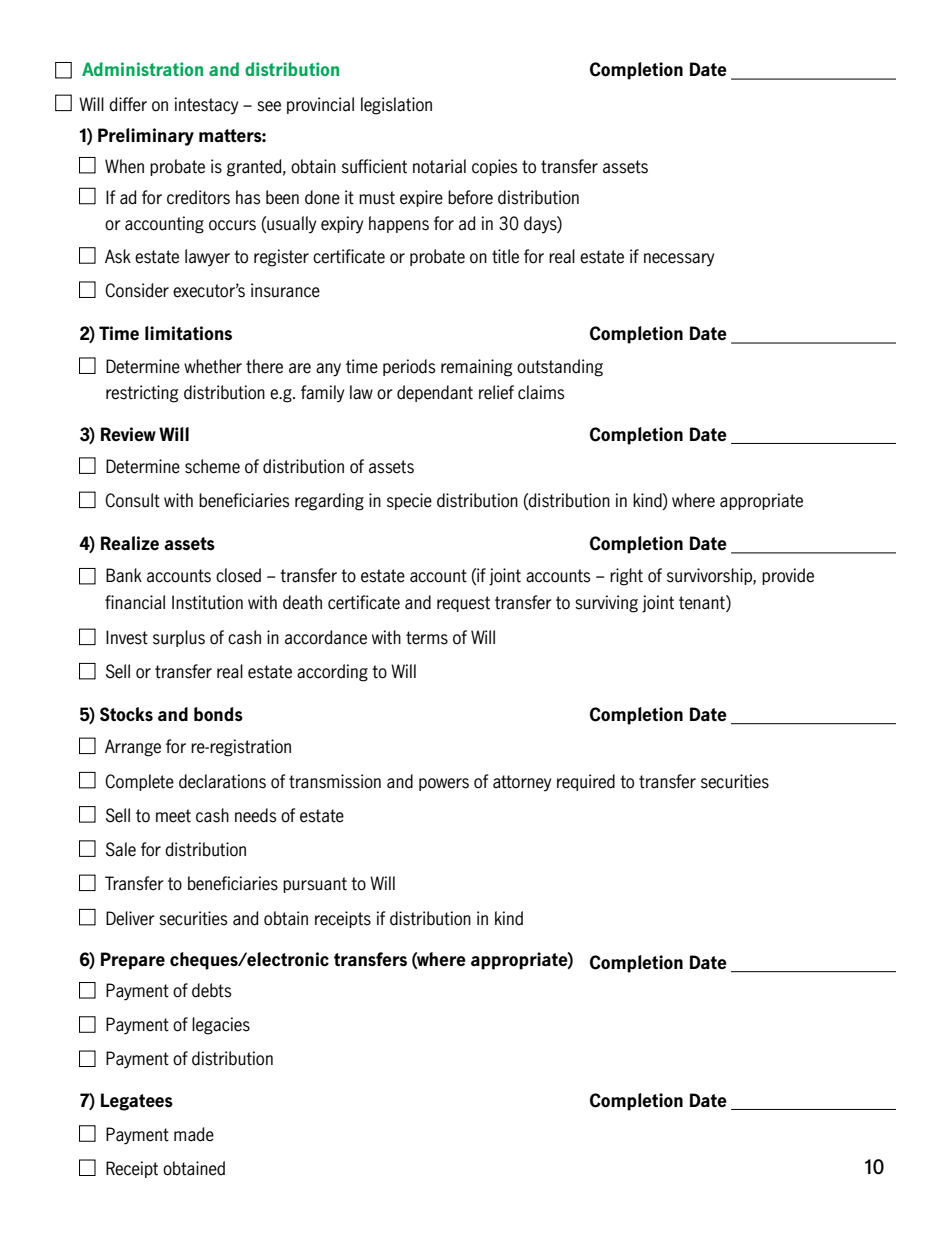 Image resolution: width=952 pixels, height=1233 pixels. Describe the element at coordinates (221, 1026) in the image. I see `legacies` at that location.
